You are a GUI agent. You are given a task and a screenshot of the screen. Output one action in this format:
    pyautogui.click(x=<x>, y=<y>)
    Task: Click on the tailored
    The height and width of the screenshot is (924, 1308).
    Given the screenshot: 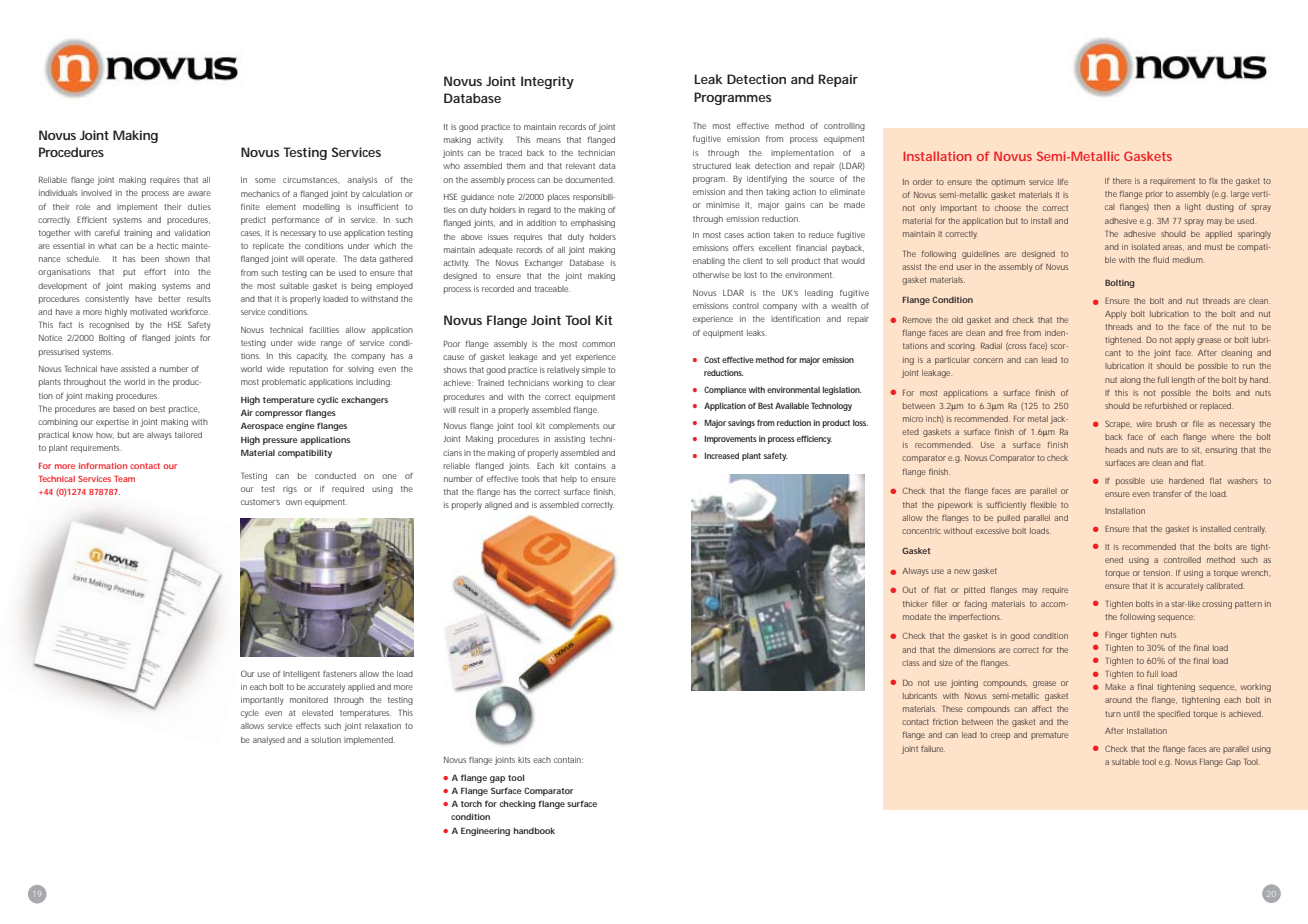 What is the action you would take?
    pyautogui.click(x=188, y=435)
